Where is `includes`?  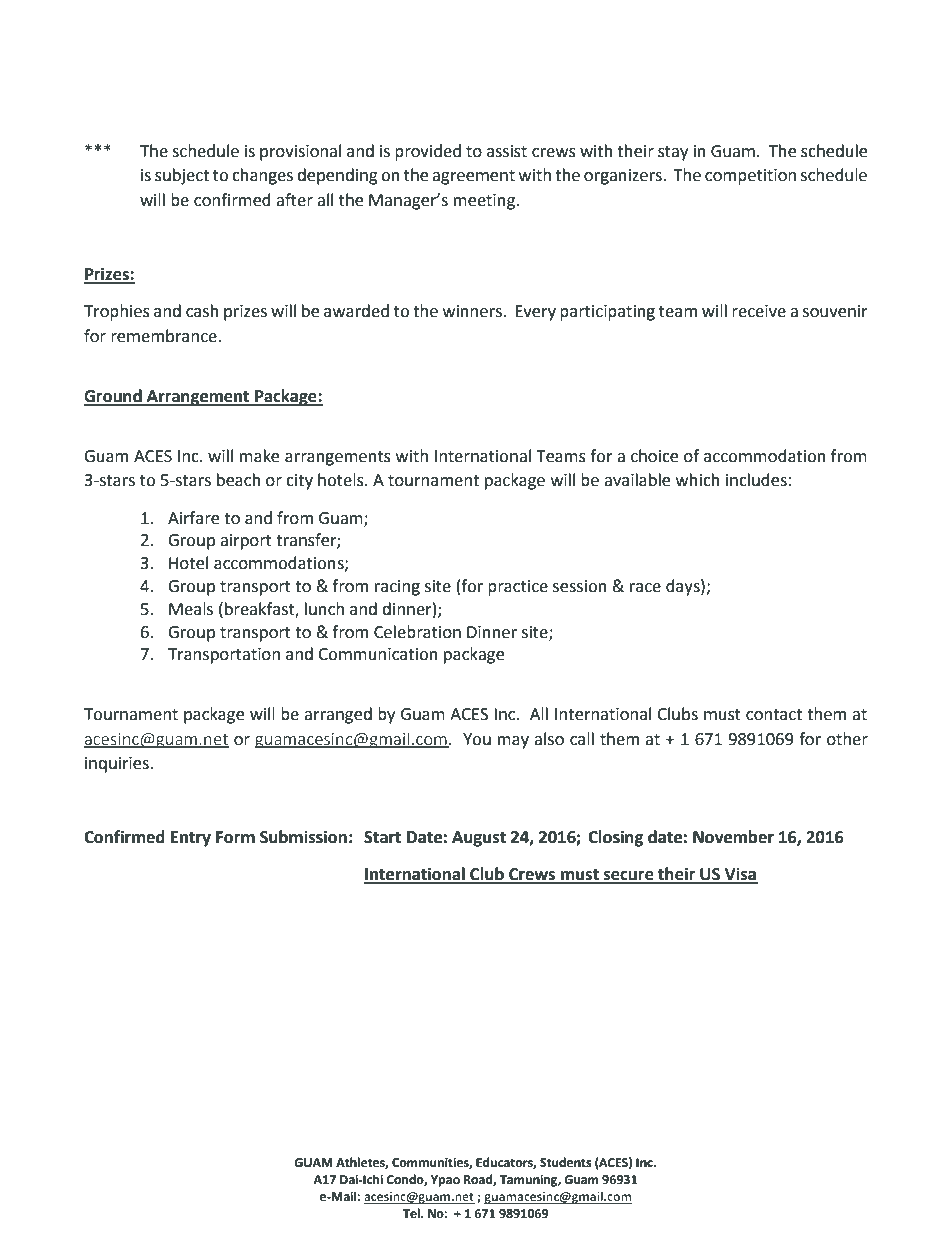
includes is located at coordinates (756, 480).
